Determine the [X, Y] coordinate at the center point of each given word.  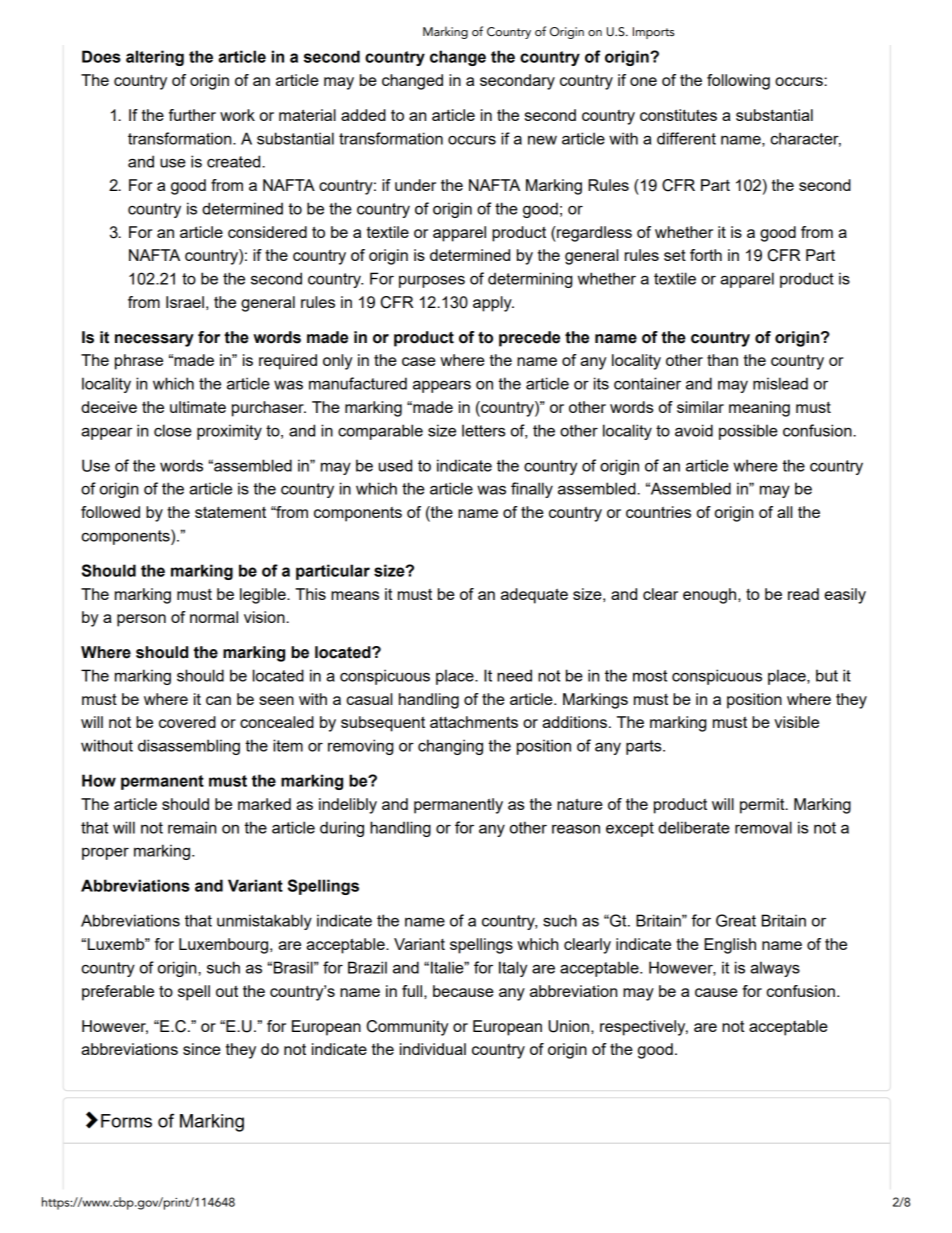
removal [763, 827]
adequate [534, 596]
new [542, 140]
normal [214, 617]
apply [493, 304]
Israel [185, 302]
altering [155, 58]
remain [192, 827]
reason [576, 829]
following [738, 82]
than [722, 360]
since [202, 1049]
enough [711, 596]
